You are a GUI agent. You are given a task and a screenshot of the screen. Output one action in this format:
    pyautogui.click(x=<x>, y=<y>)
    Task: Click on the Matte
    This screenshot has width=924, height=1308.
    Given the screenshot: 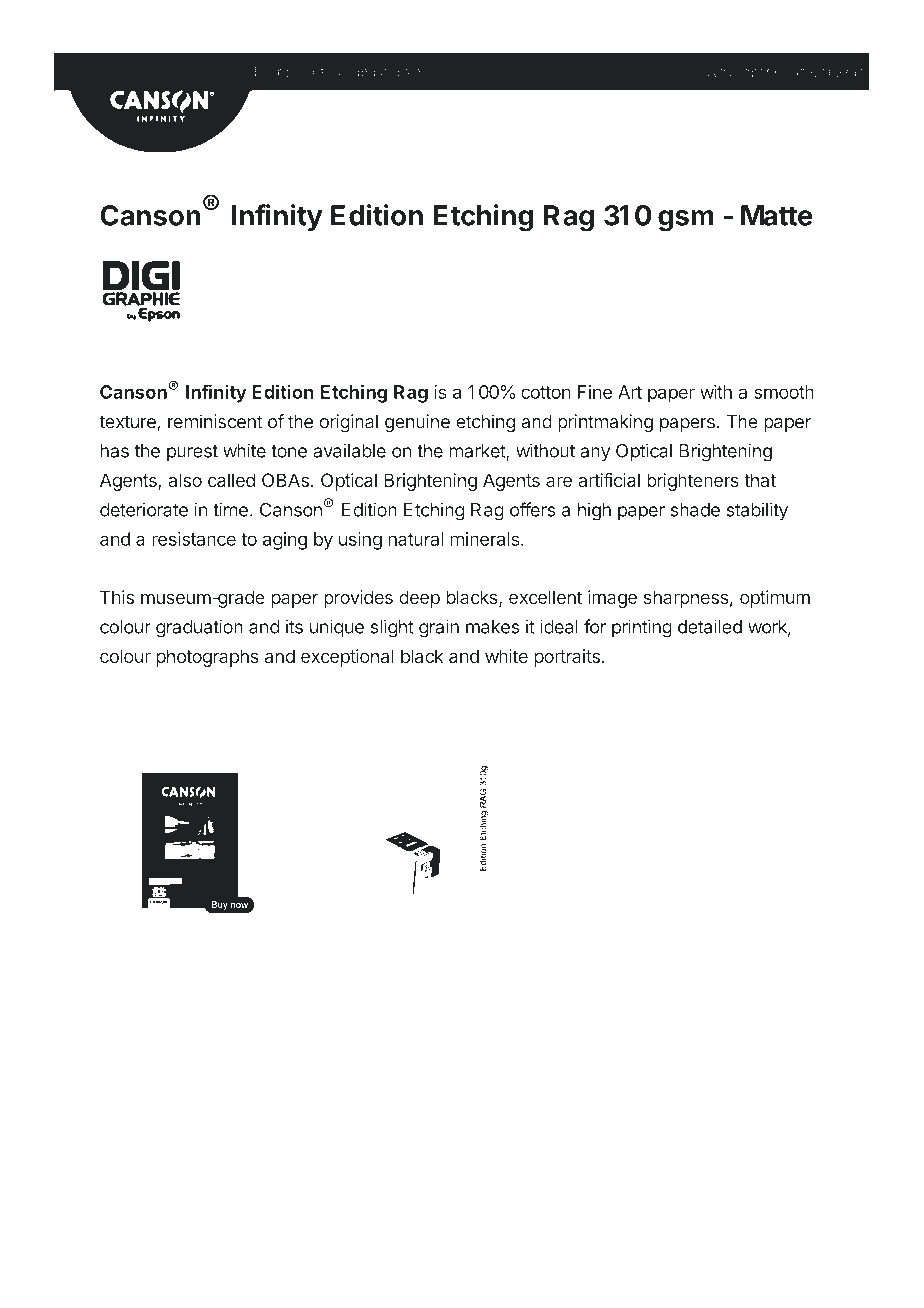 What is the action you would take?
    pyautogui.click(x=777, y=215)
